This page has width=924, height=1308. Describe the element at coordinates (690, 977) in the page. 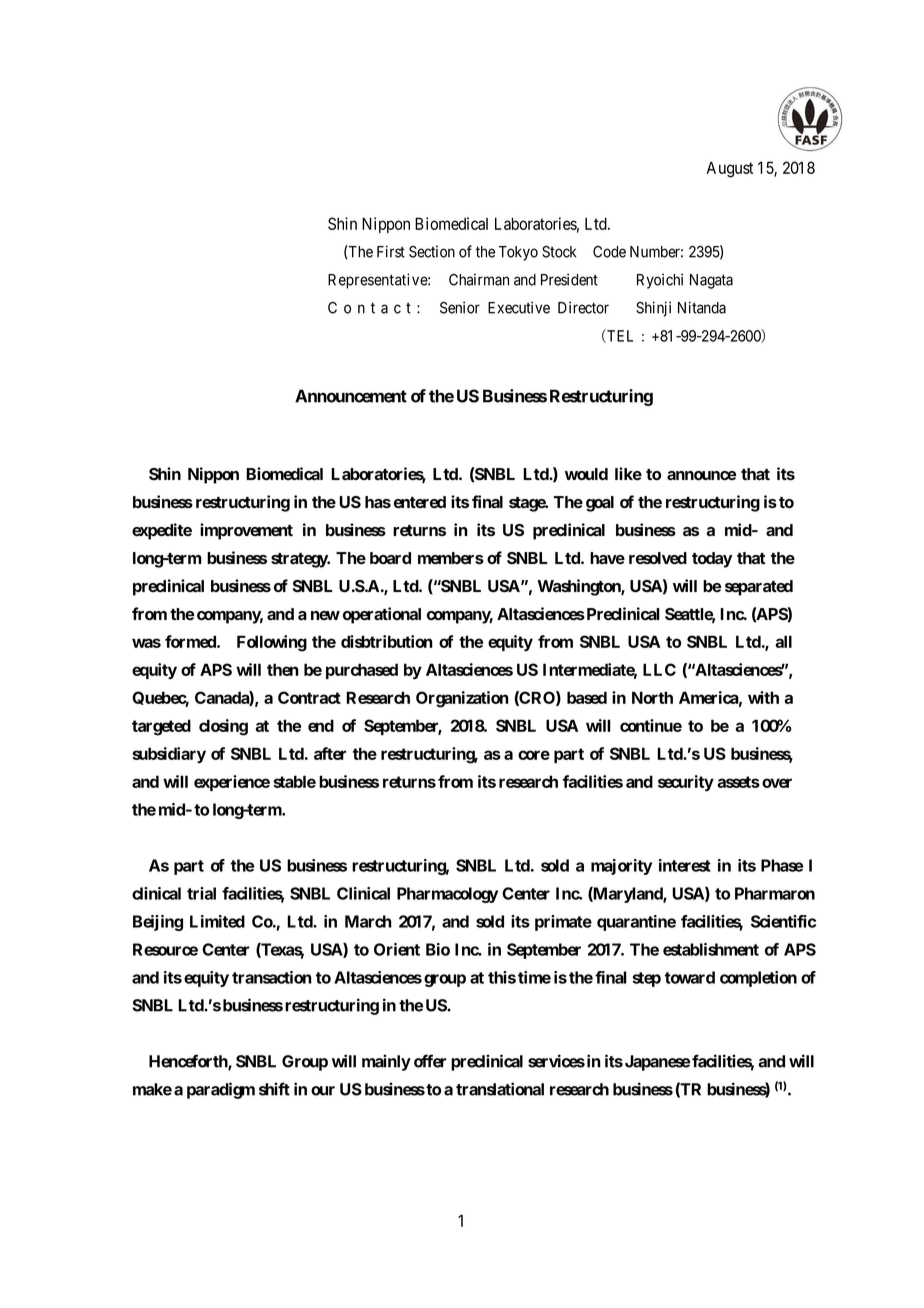

I see `toward` at that location.
